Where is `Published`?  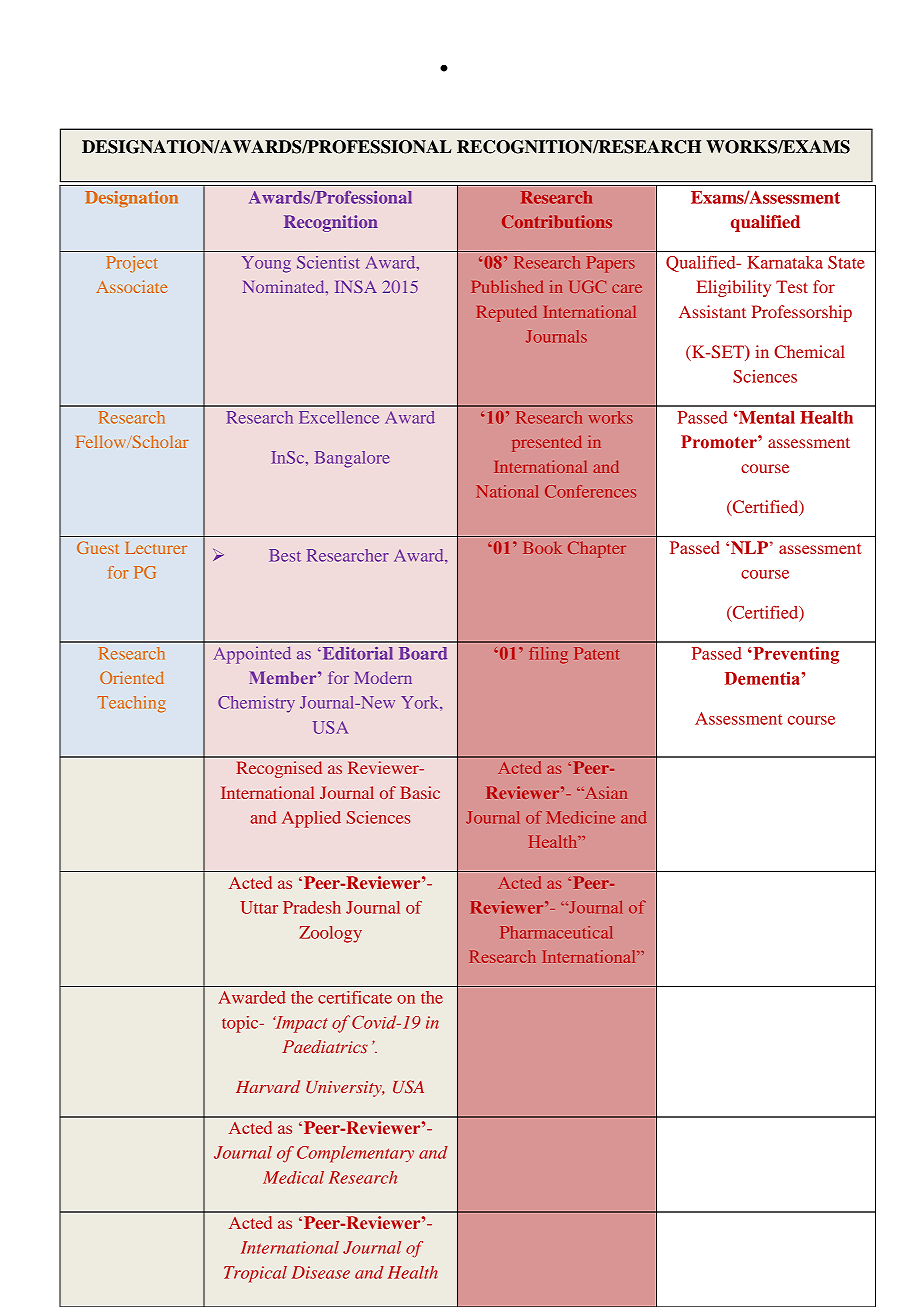
Published is located at coordinates (507, 286).
